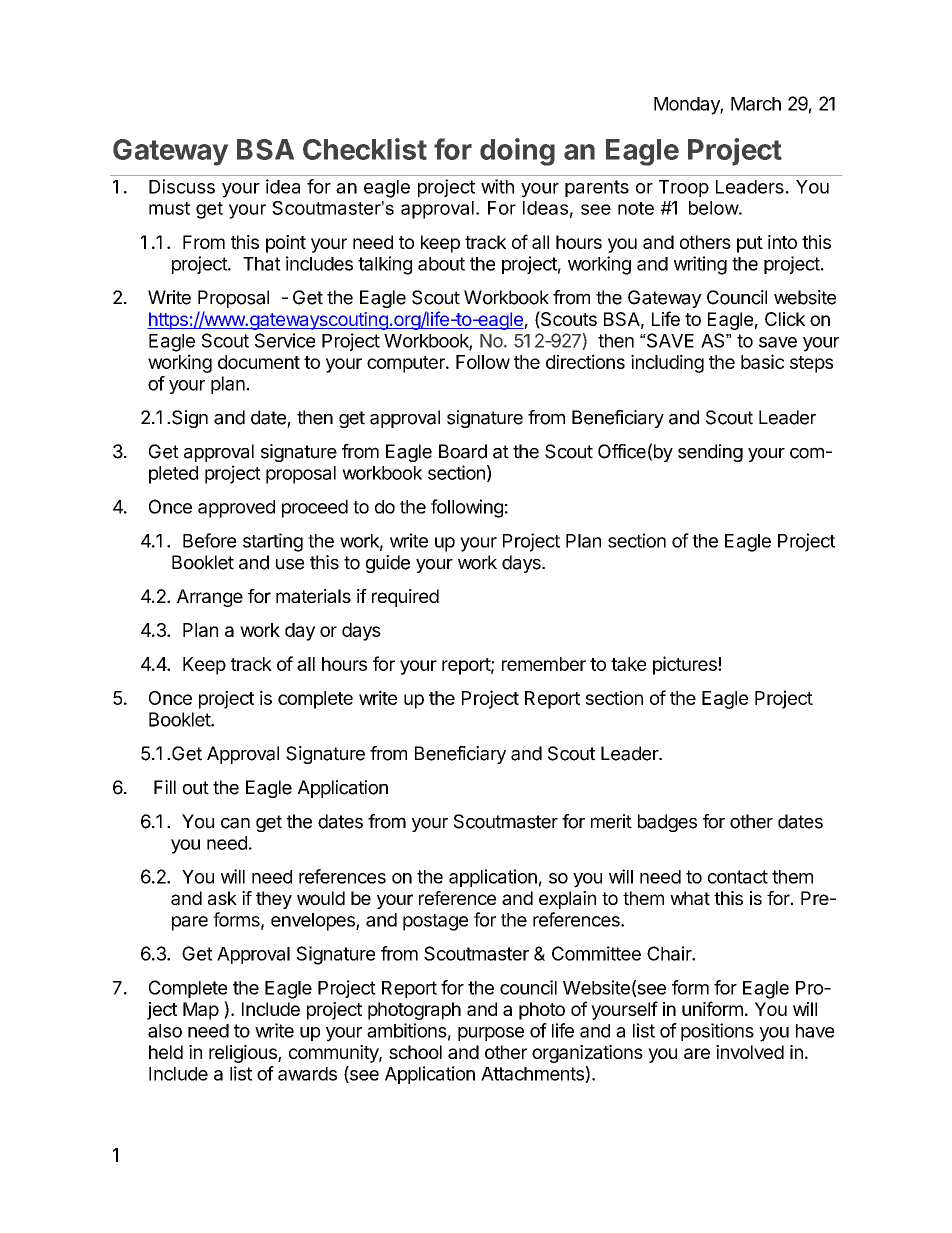 The width and height of the screenshot is (952, 1233). What do you see at coordinates (236, 509) in the screenshot?
I see `approved` at bounding box center [236, 509].
